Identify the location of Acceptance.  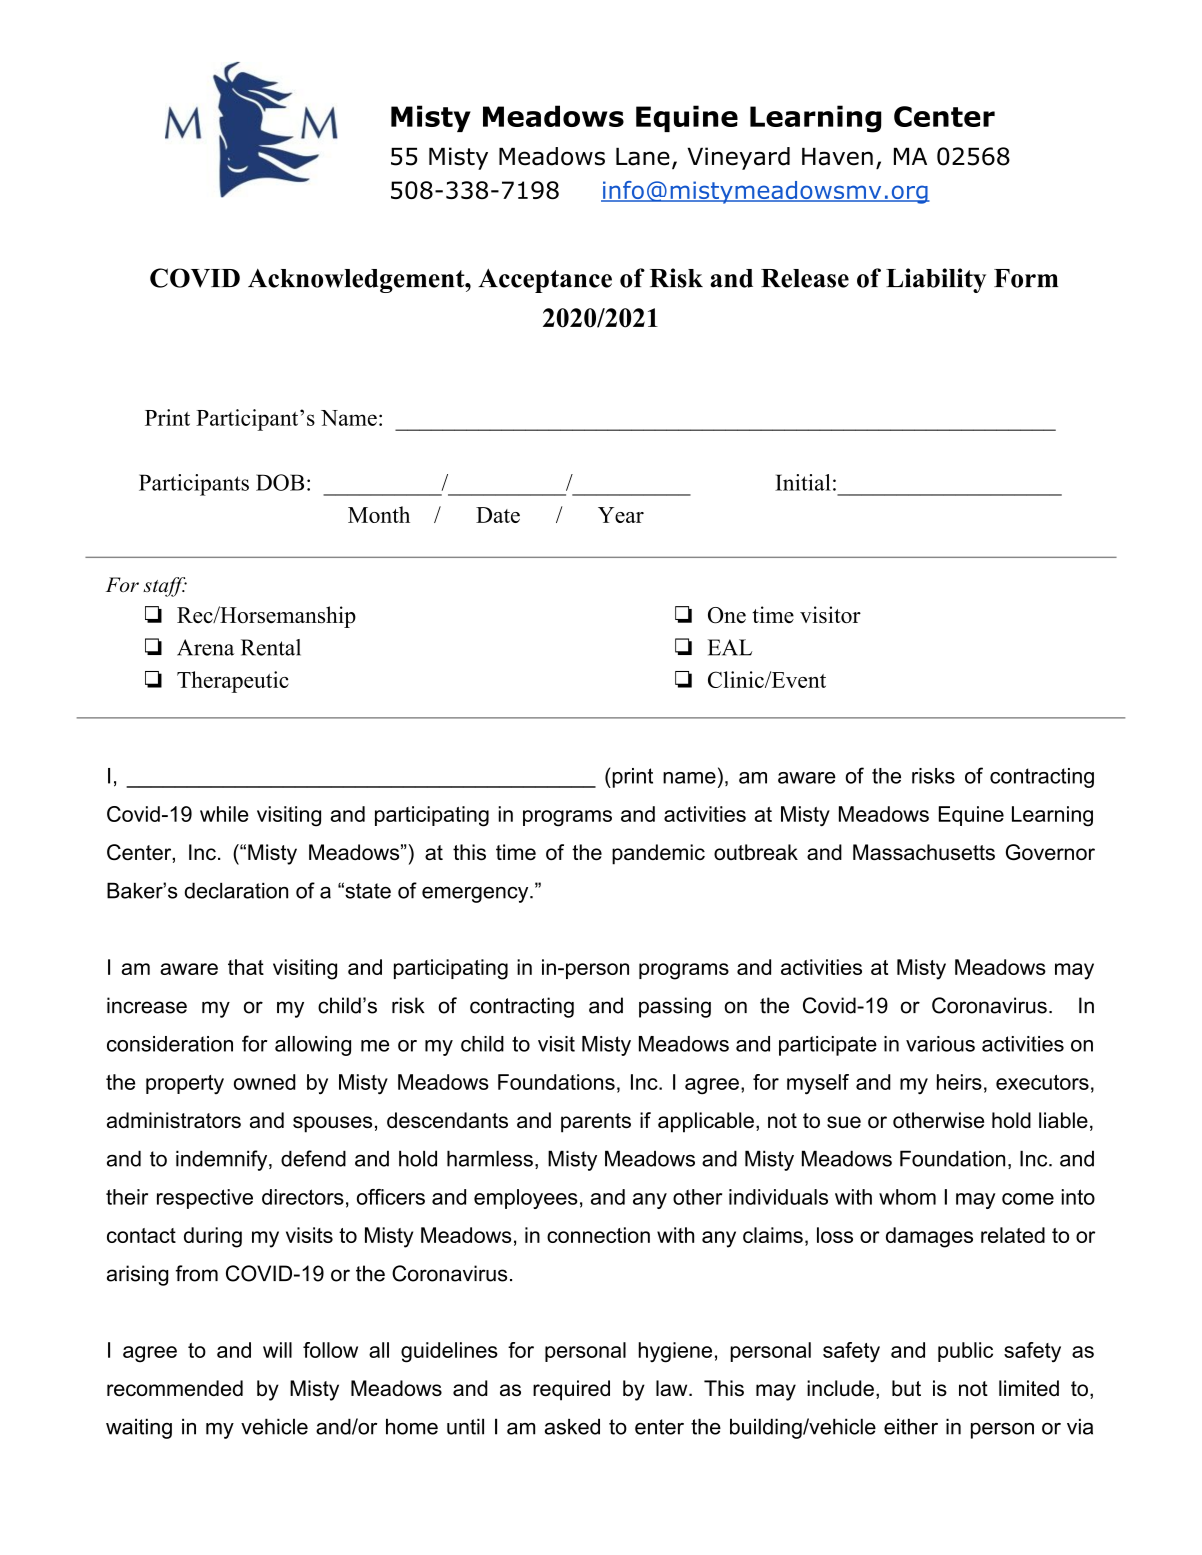
(545, 280).
